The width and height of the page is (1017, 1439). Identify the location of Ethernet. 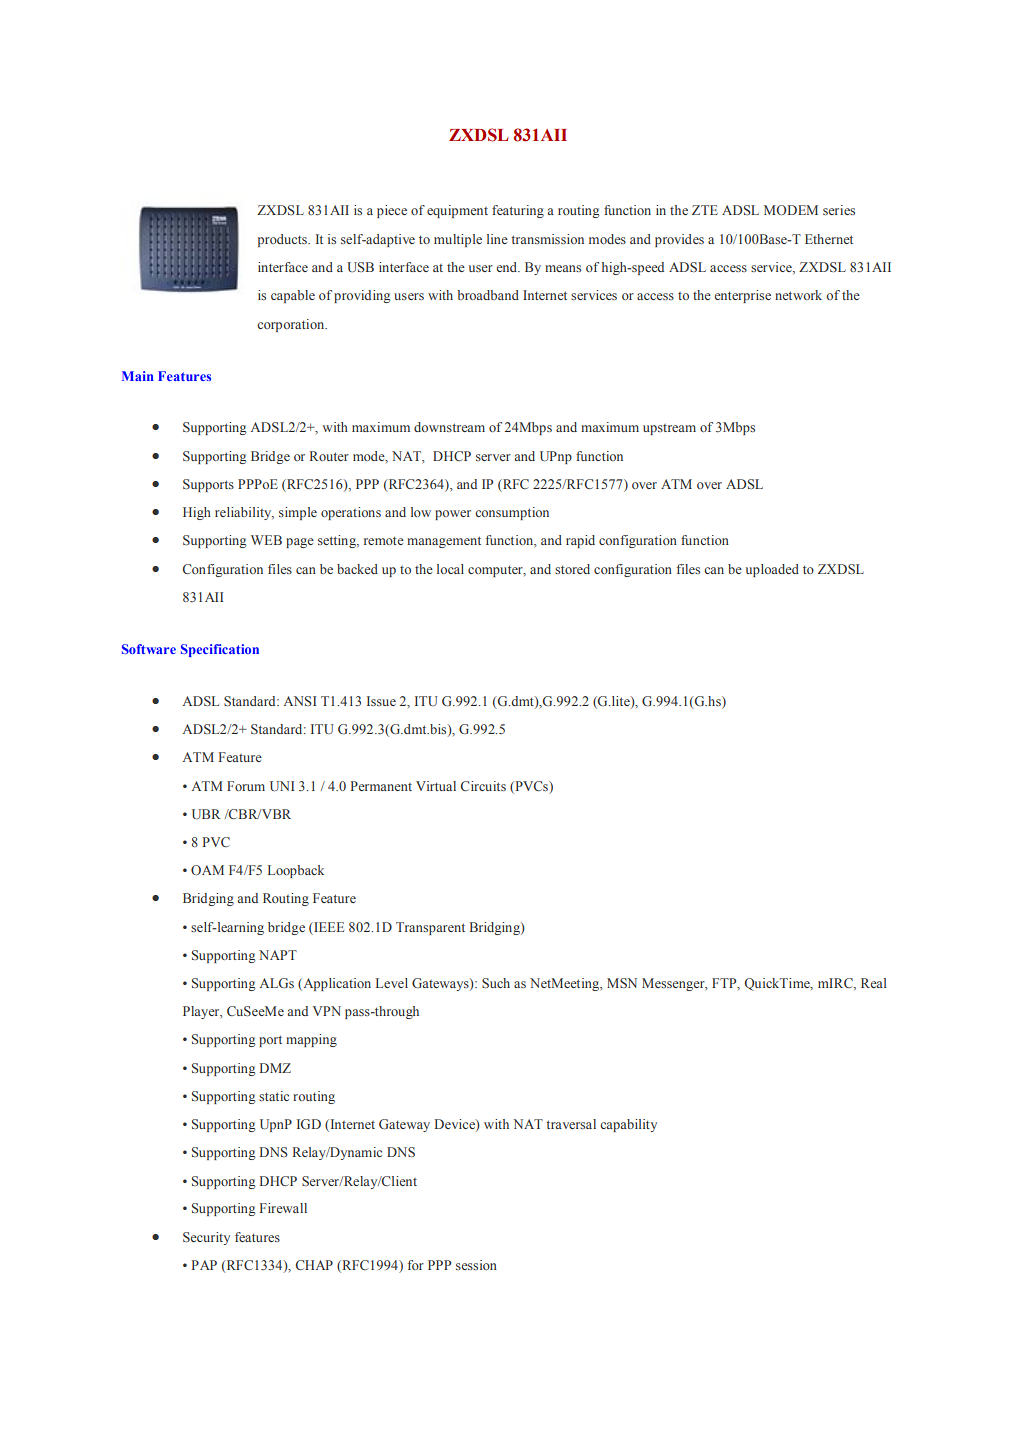
(829, 239).
